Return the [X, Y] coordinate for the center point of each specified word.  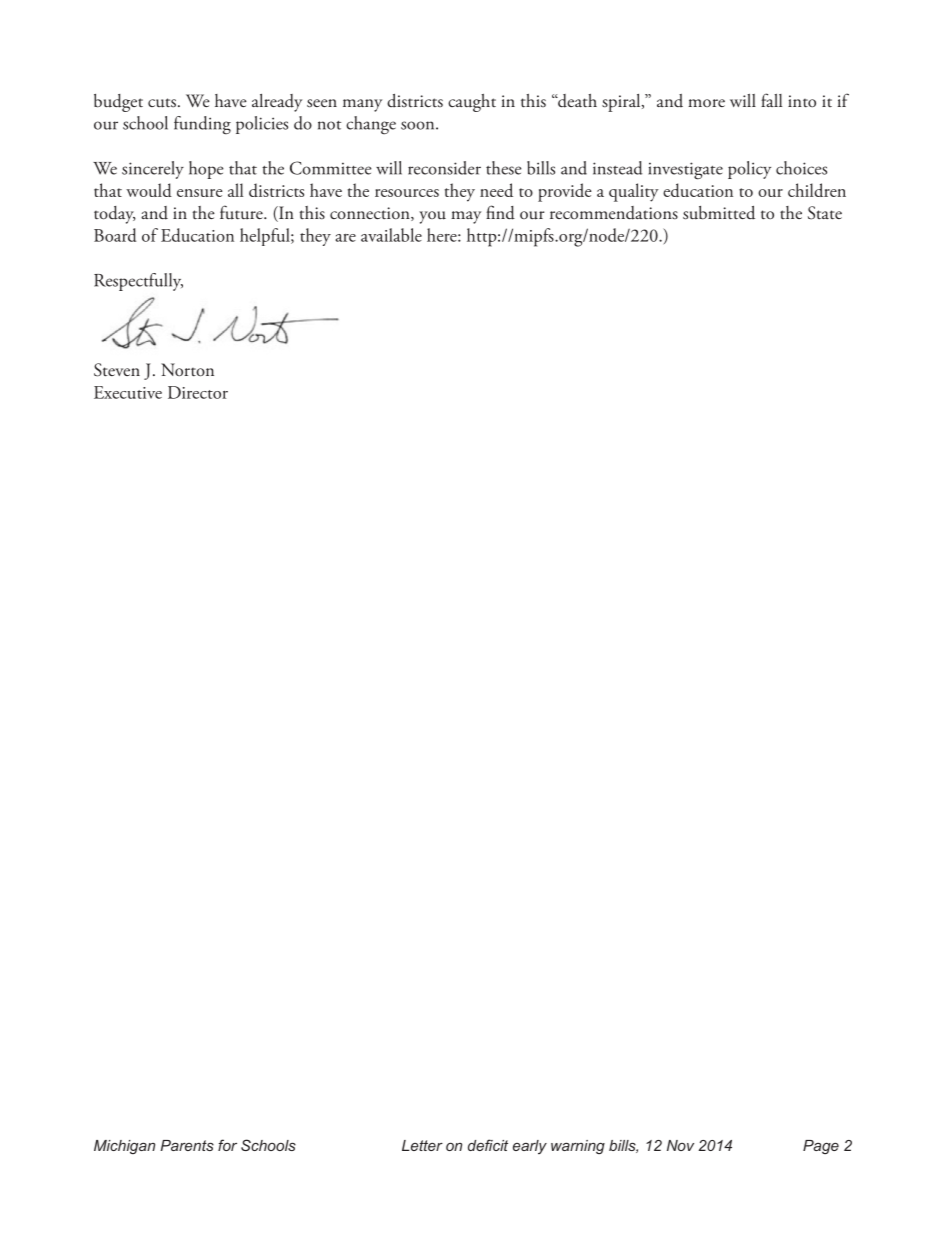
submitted [719, 213]
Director [198, 392]
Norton [187, 370]
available [391, 235]
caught [472, 103]
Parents [187, 1145]
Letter [422, 1145]
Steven [117, 370]
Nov [680, 1145]
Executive [128, 392]
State [825, 213]
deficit [488, 1145]
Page [821, 1147]
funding [202, 125]
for [227, 1145]
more [706, 103]
